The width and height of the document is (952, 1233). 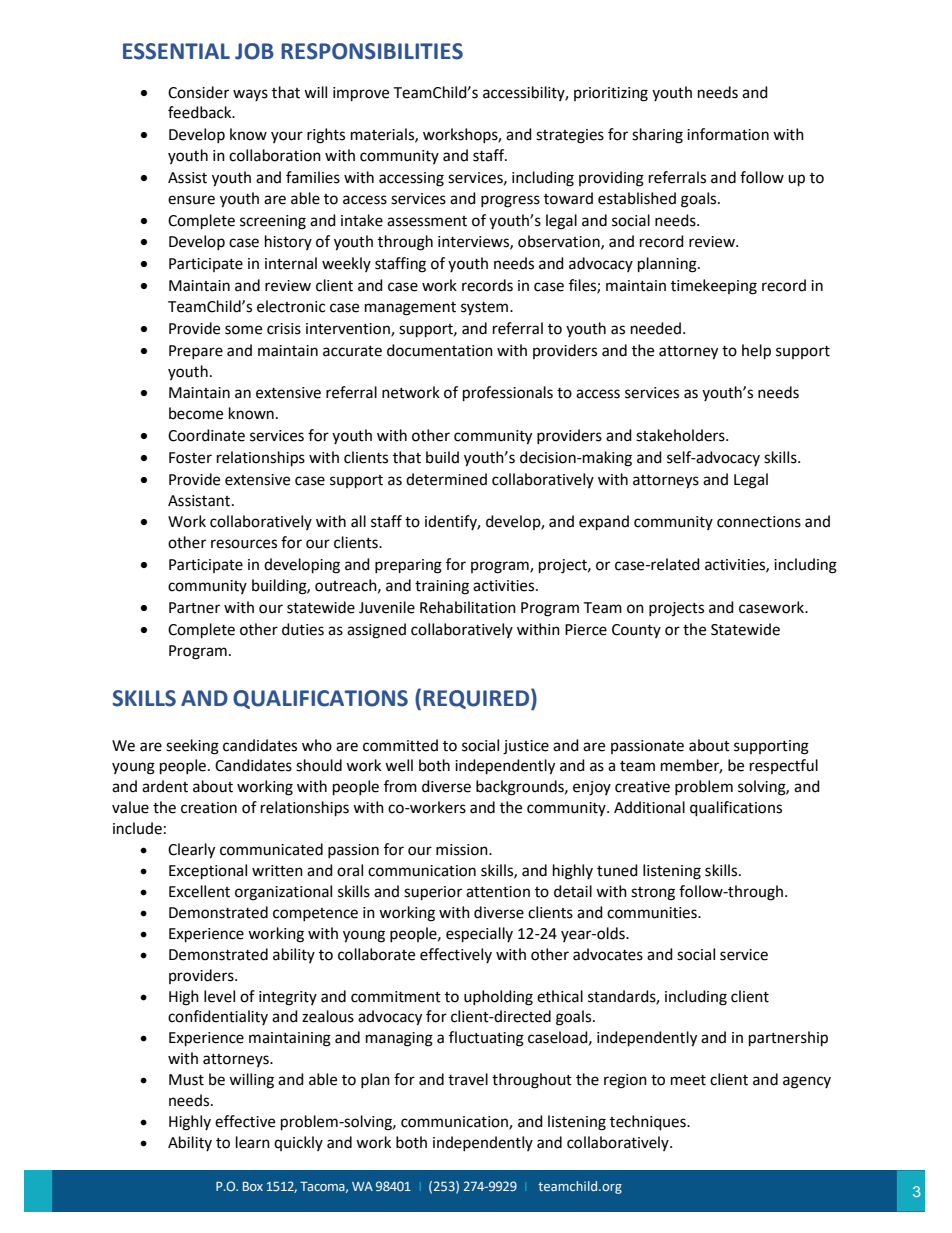 What do you see at coordinates (372, 51) in the document?
I see `RESPONSIBILITIES` at bounding box center [372, 51].
